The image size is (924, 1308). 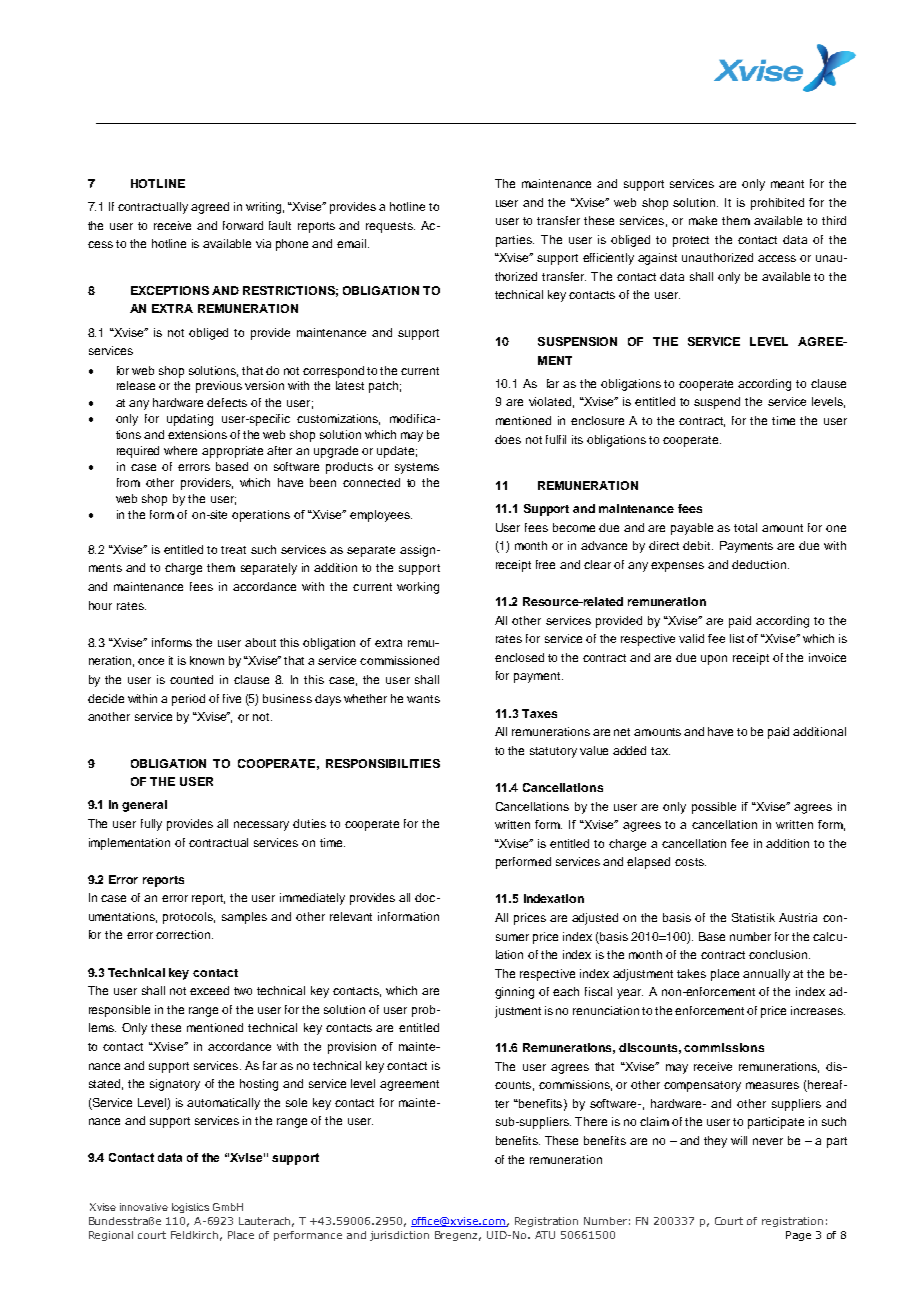 What do you see at coordinates (766, 975) in the image?
I see `annually` at bounding box center [766, 975].
